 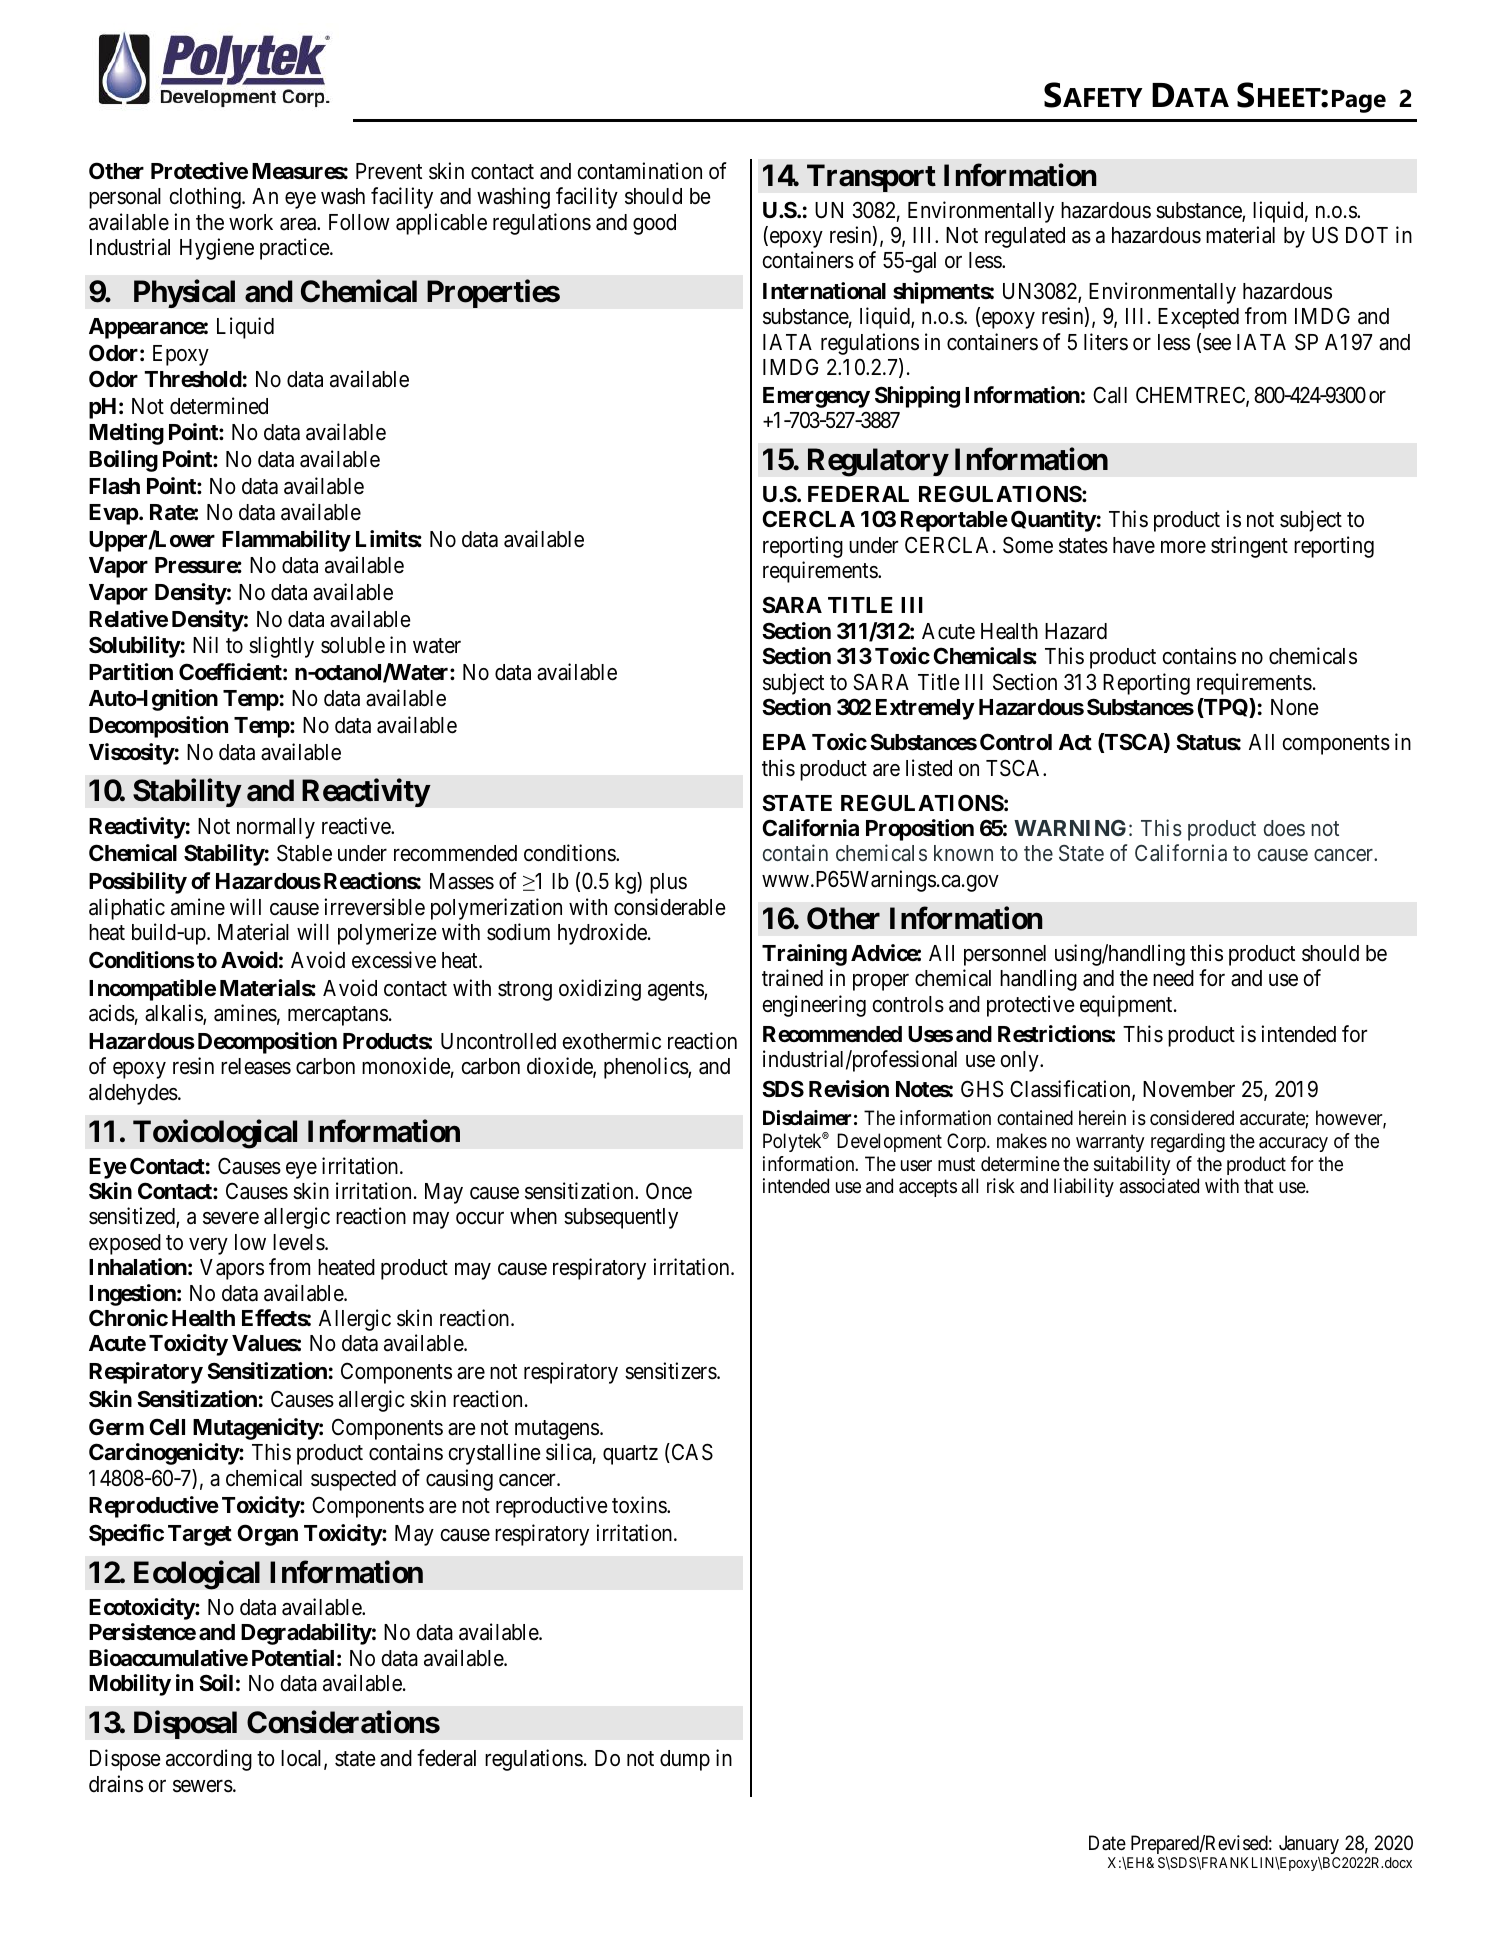 What do you see at coordinates (676, 991) in the screenshot?
I see `agents` at bounding box center [676, 991].
